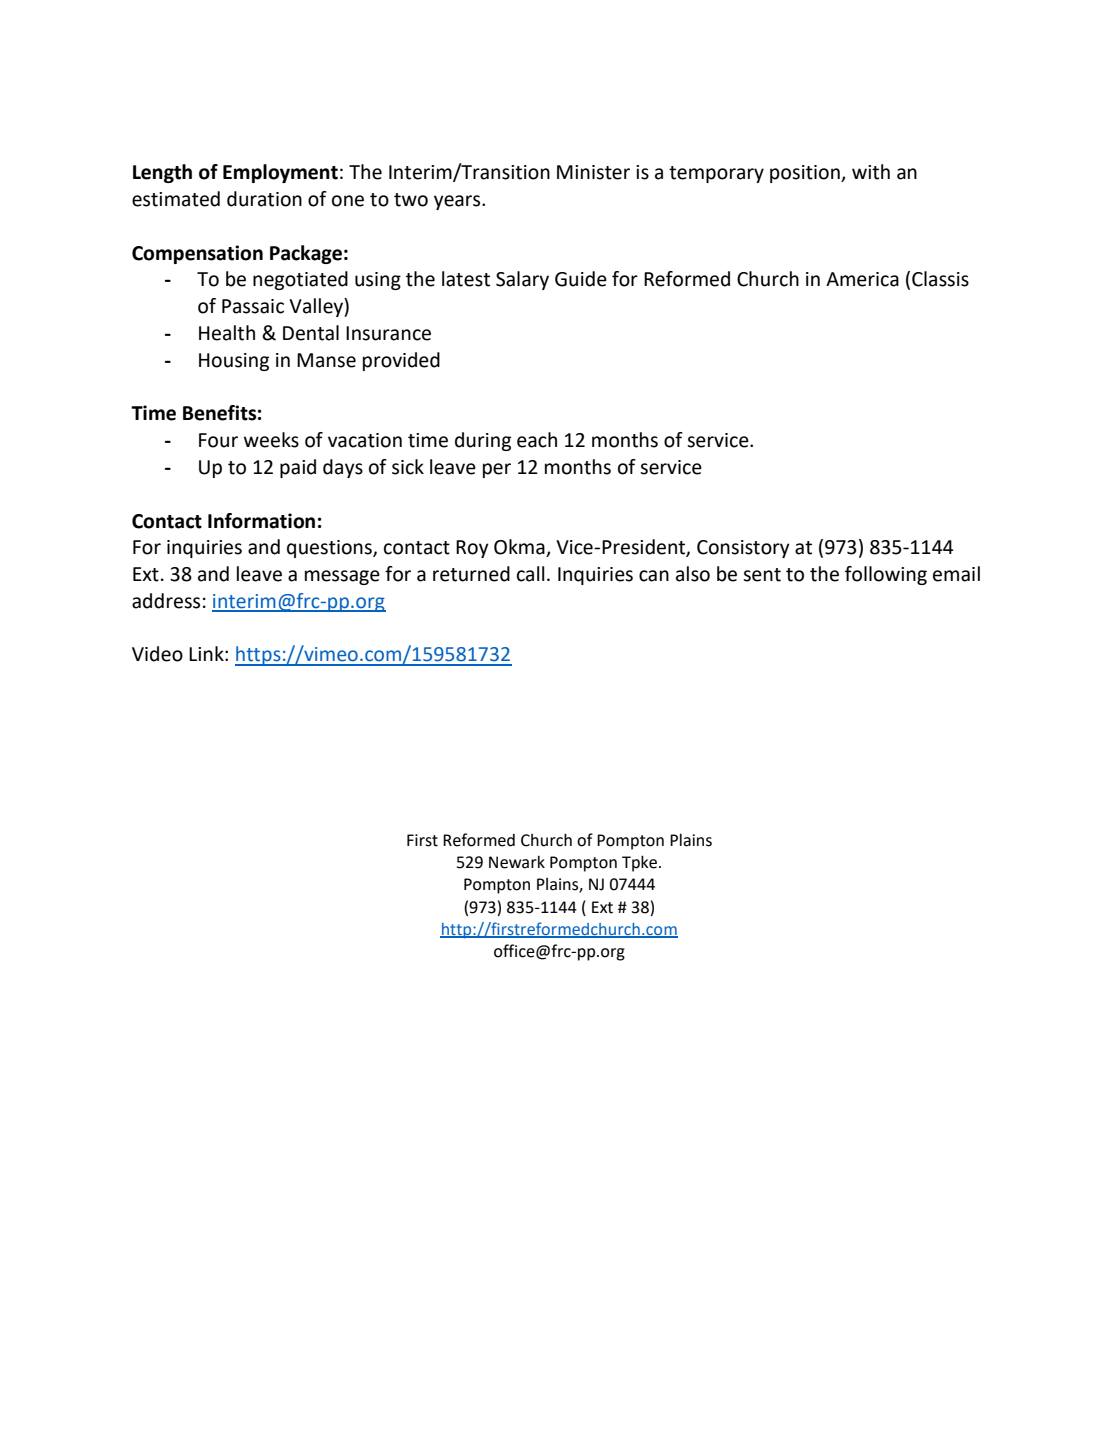 This screenshot has height=1448, width=1119. What do you see at coordinates (956, 574) in the screenshot?
I see `email` at bounding box center [956, 574].
